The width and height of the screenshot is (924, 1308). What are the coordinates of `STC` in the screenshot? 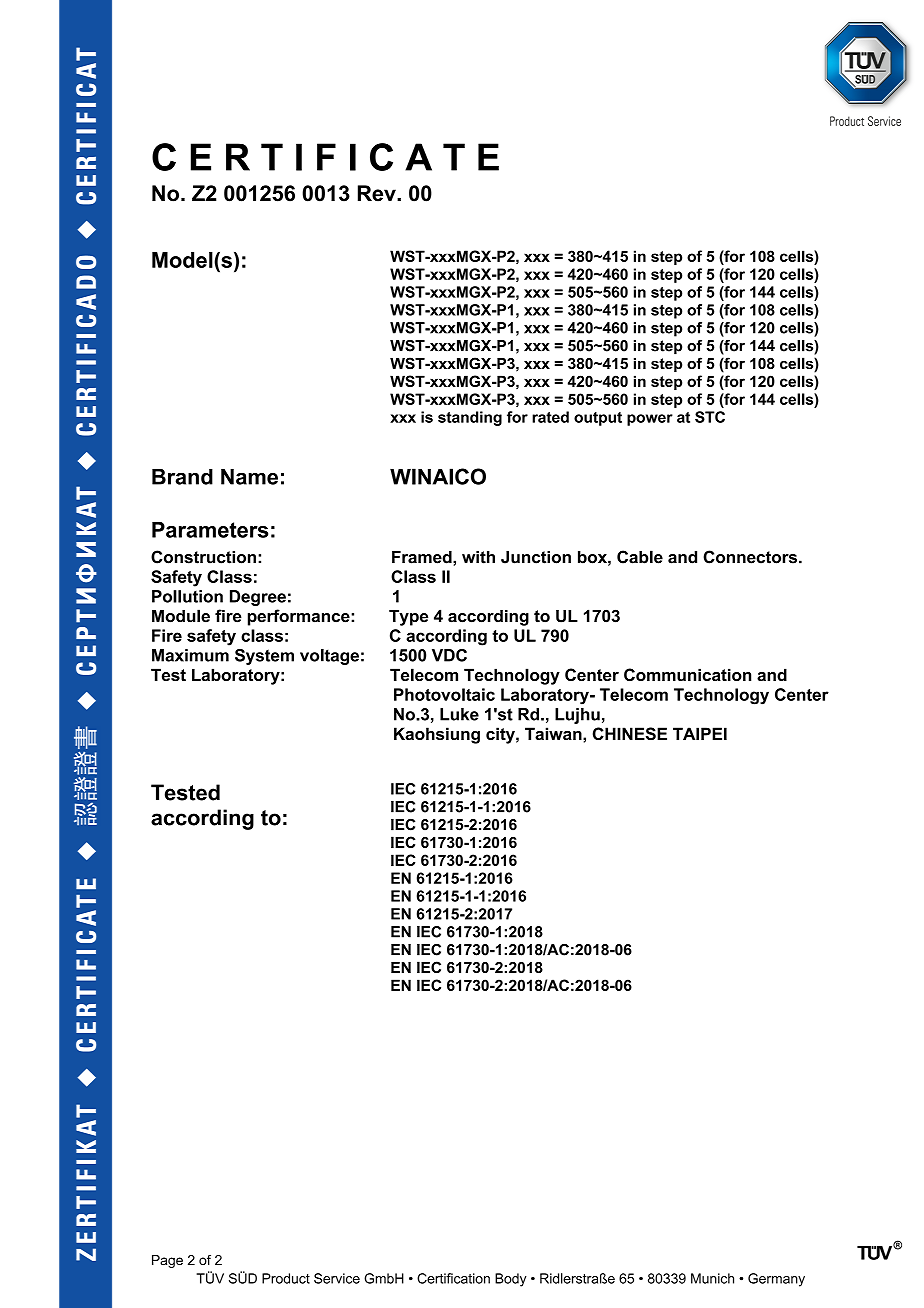 It's located at (710, 417).
